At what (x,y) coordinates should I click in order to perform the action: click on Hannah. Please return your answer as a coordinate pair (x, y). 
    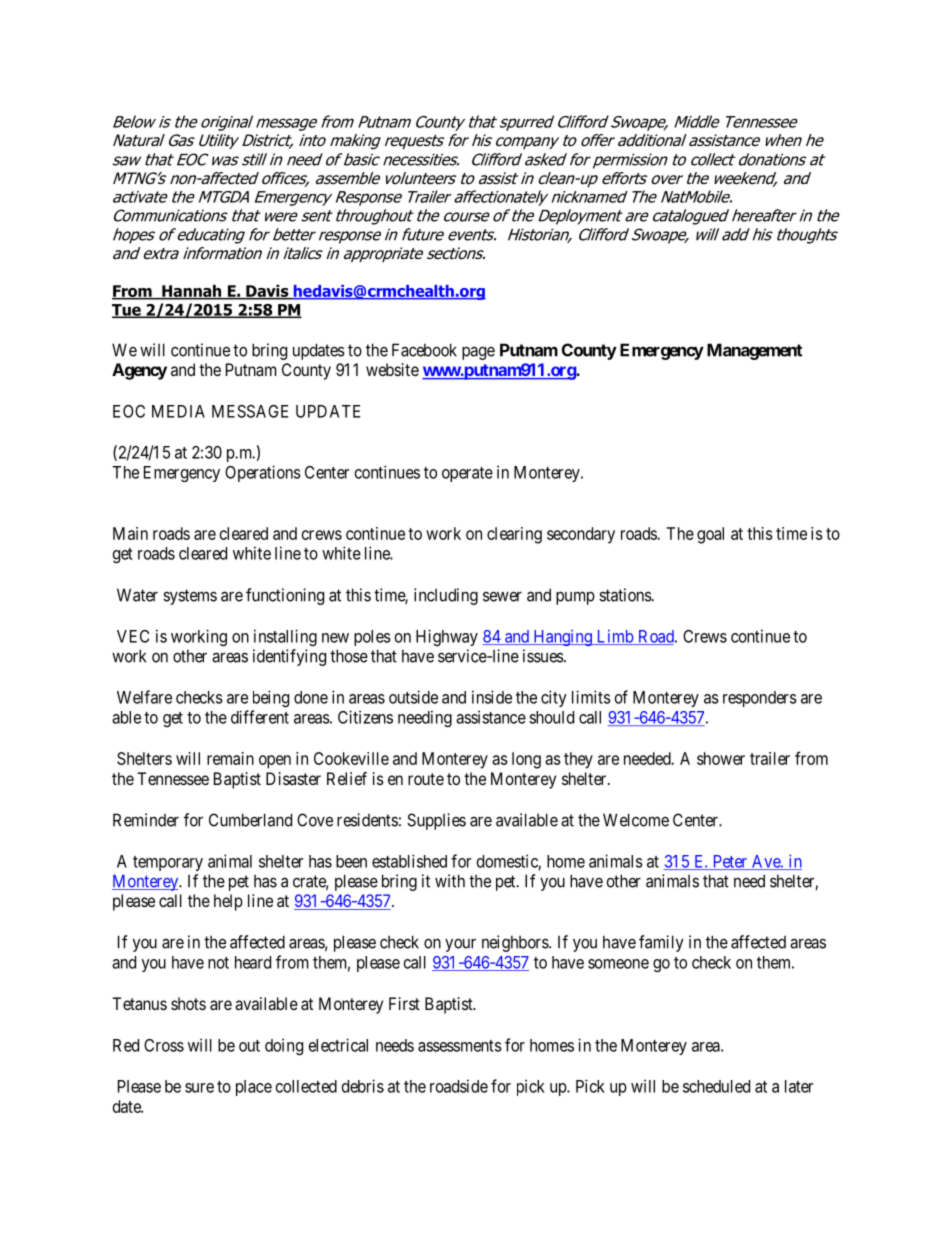
    Looking at the image, I should click on (192, 292).
